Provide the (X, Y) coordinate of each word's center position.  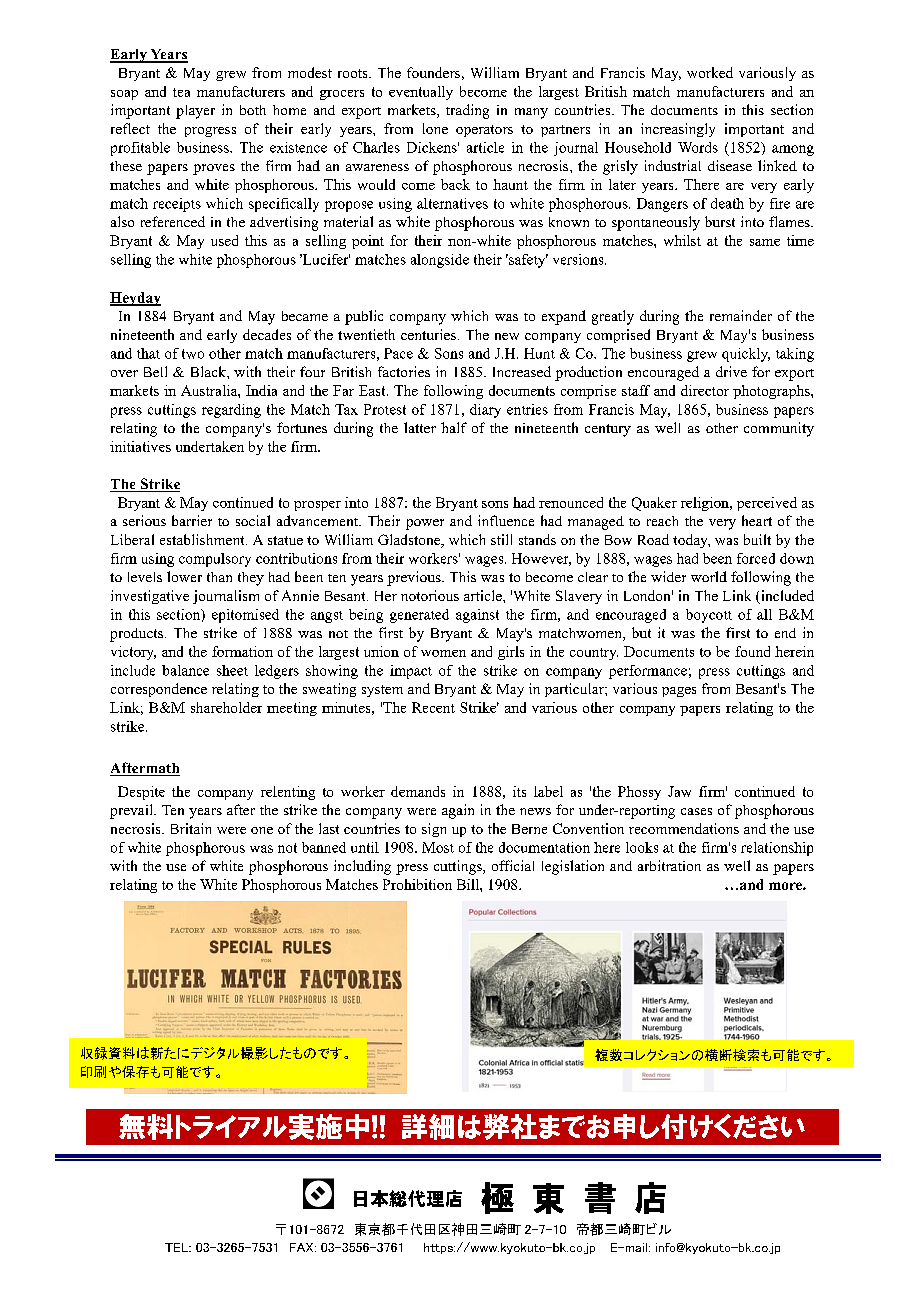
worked (710, 72)
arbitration (669, 865)
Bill (469, 884)
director (705, 390)
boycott (709, 616)
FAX (303, 1247)
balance (185, 670)
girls (511, 653)
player (195, 112)
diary (485, 411)
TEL (178, 1247)
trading (467, 111)
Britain (191, 828)
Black (209, 371)
